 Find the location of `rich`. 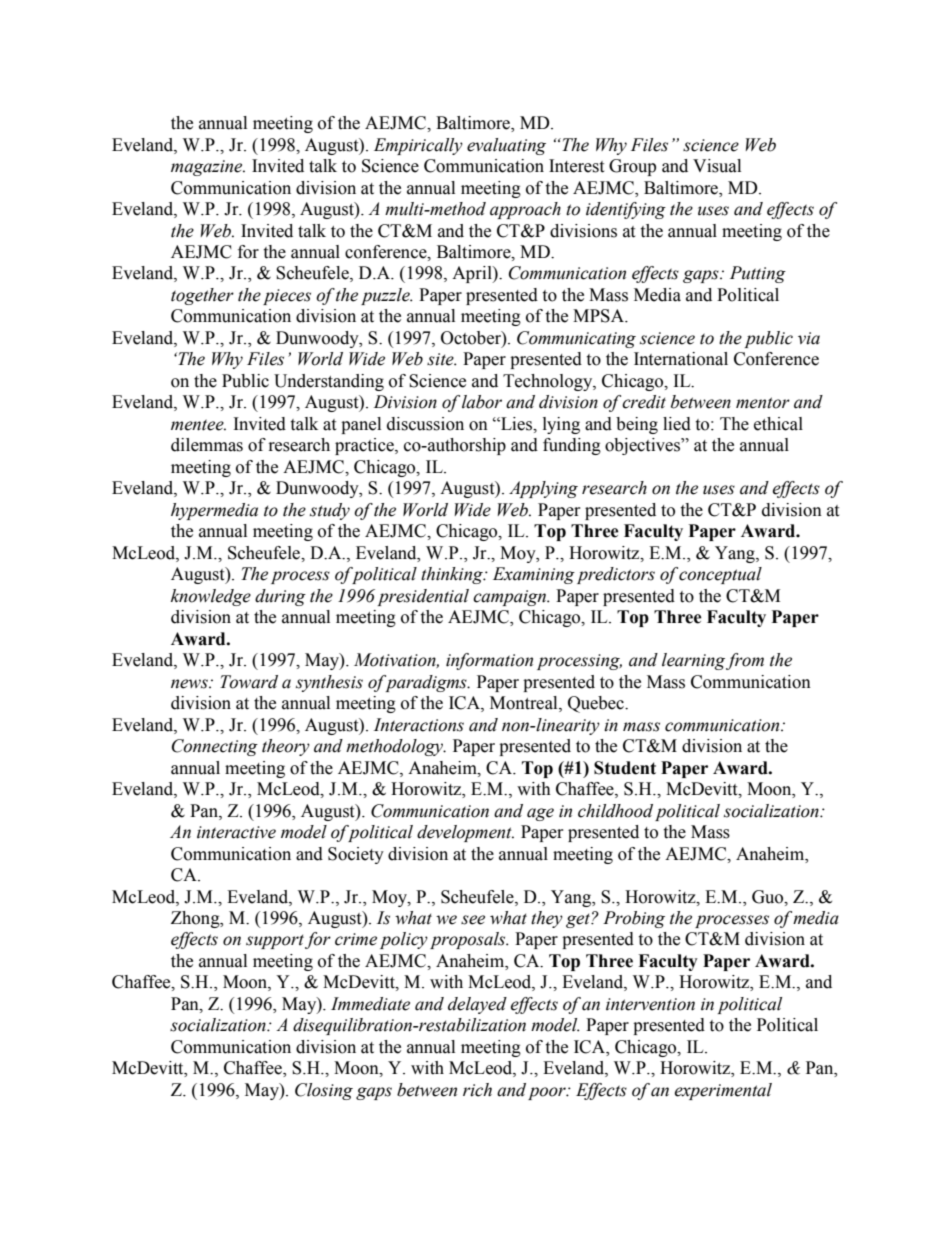

rich is located at coordinates (477, 1090).
